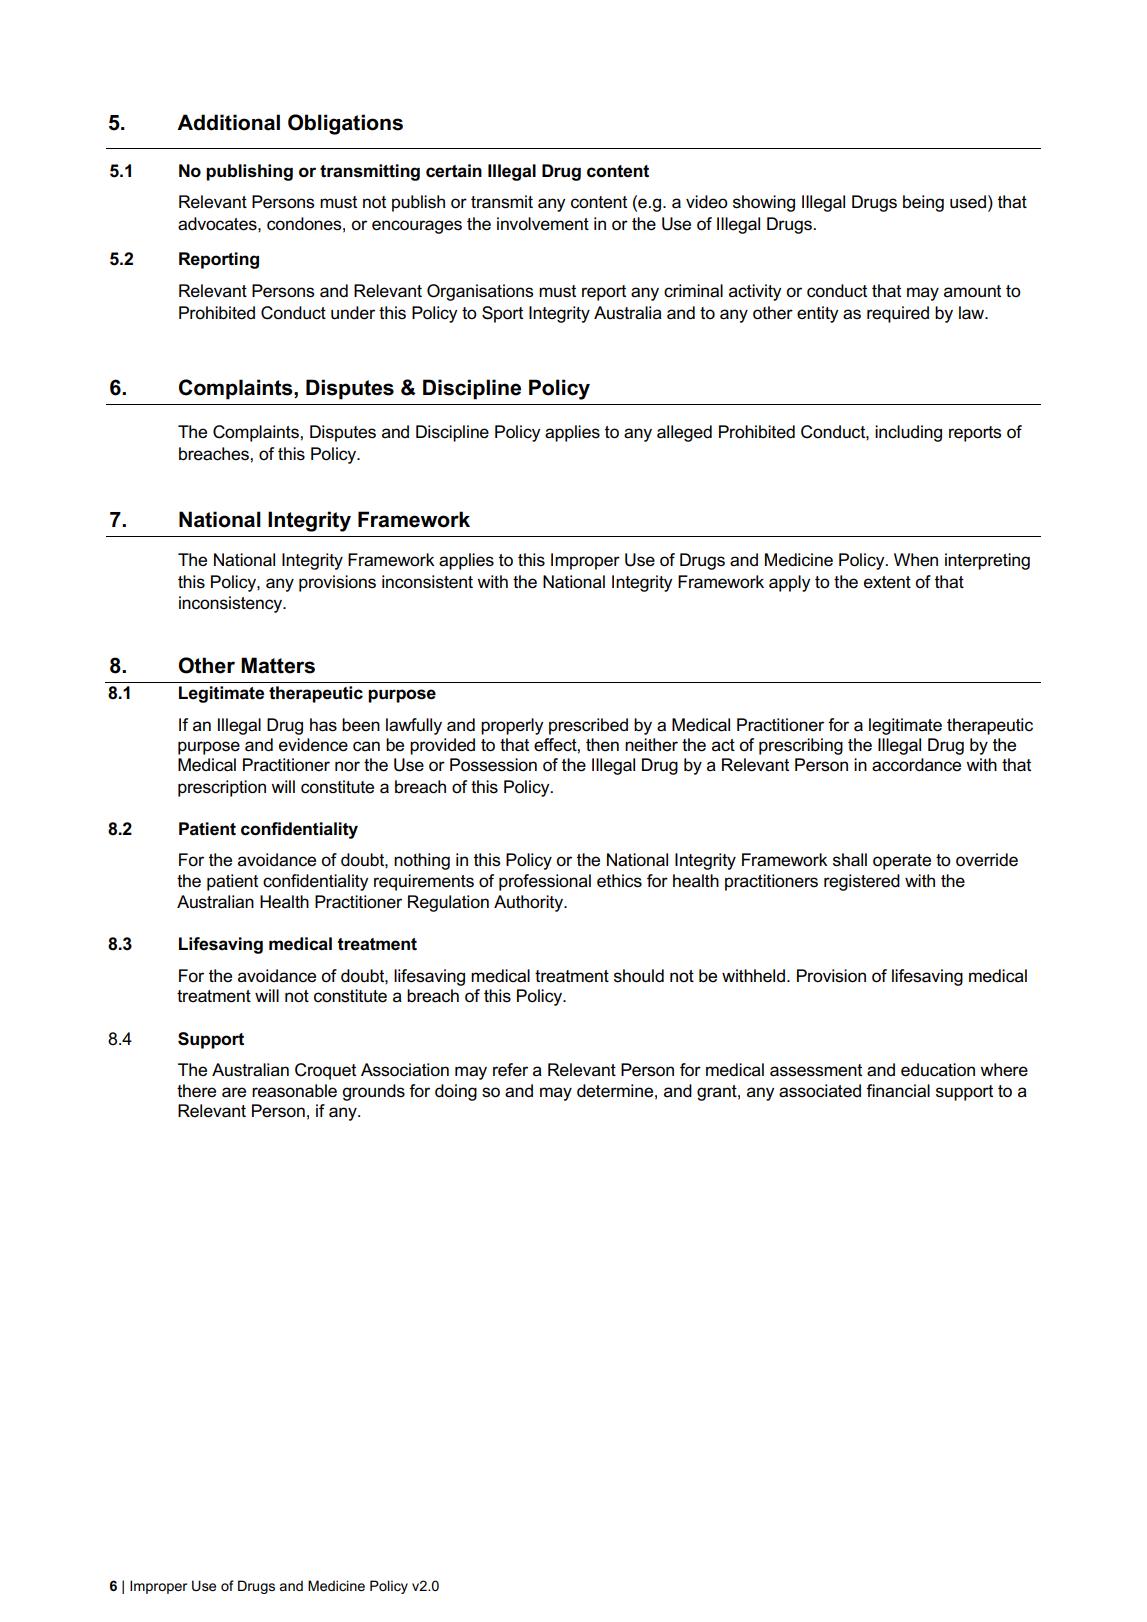  Describe the element at coordinates (908, 433) in the image. I see `including` at that location.
